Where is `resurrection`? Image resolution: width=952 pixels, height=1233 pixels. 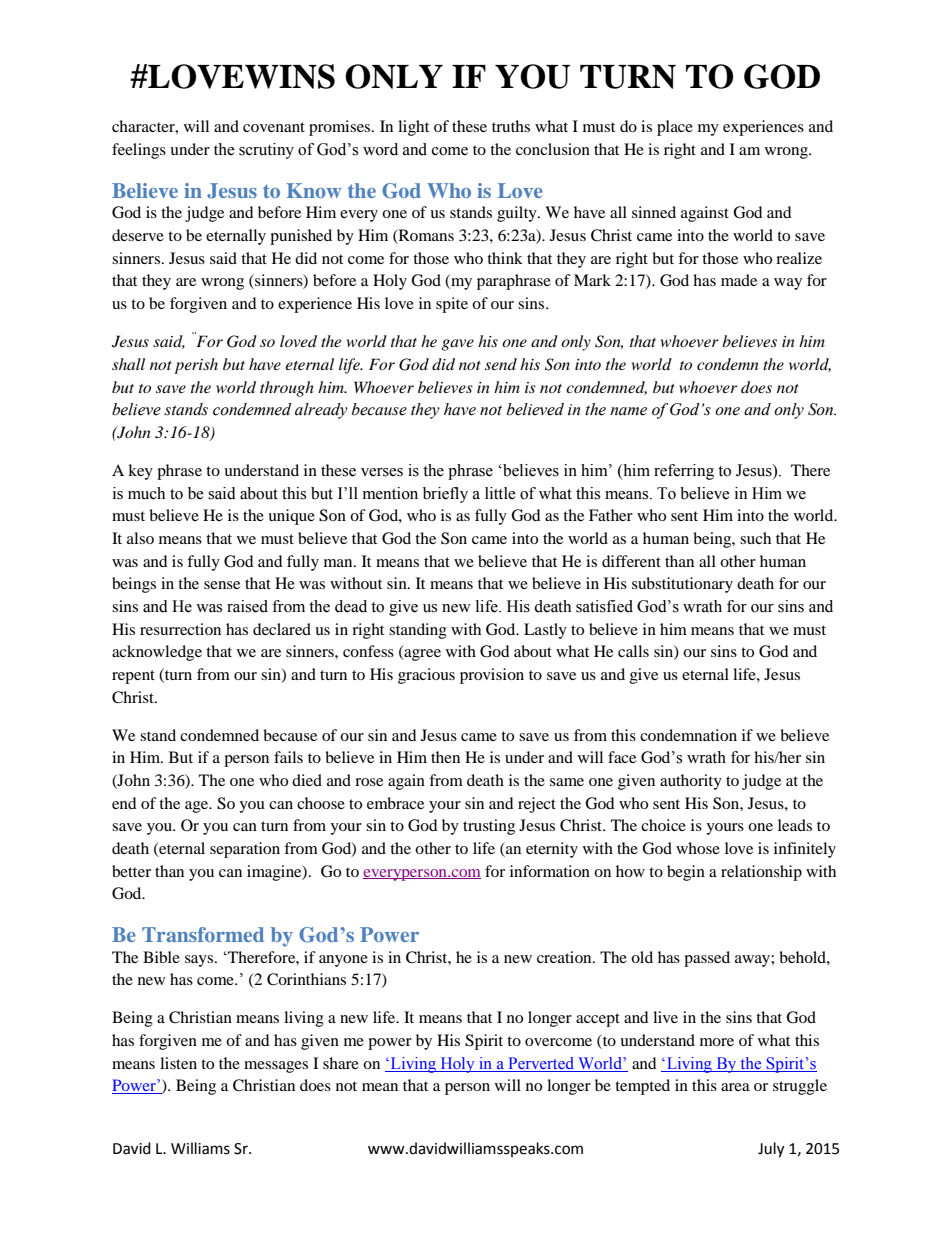
resurrection is located at coordinates (180, 629).
